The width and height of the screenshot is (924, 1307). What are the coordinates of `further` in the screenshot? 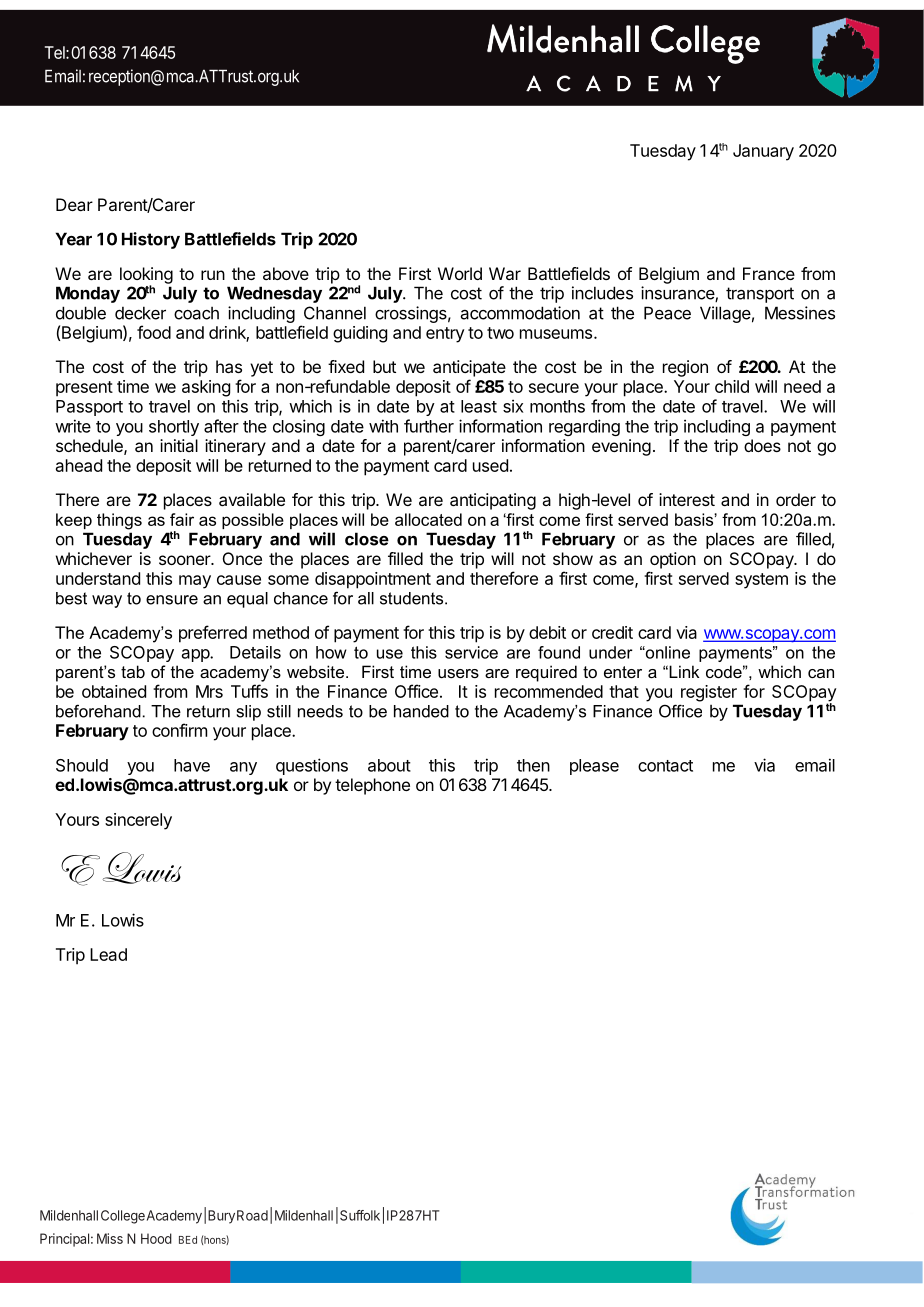 It's located at (429, 426).
